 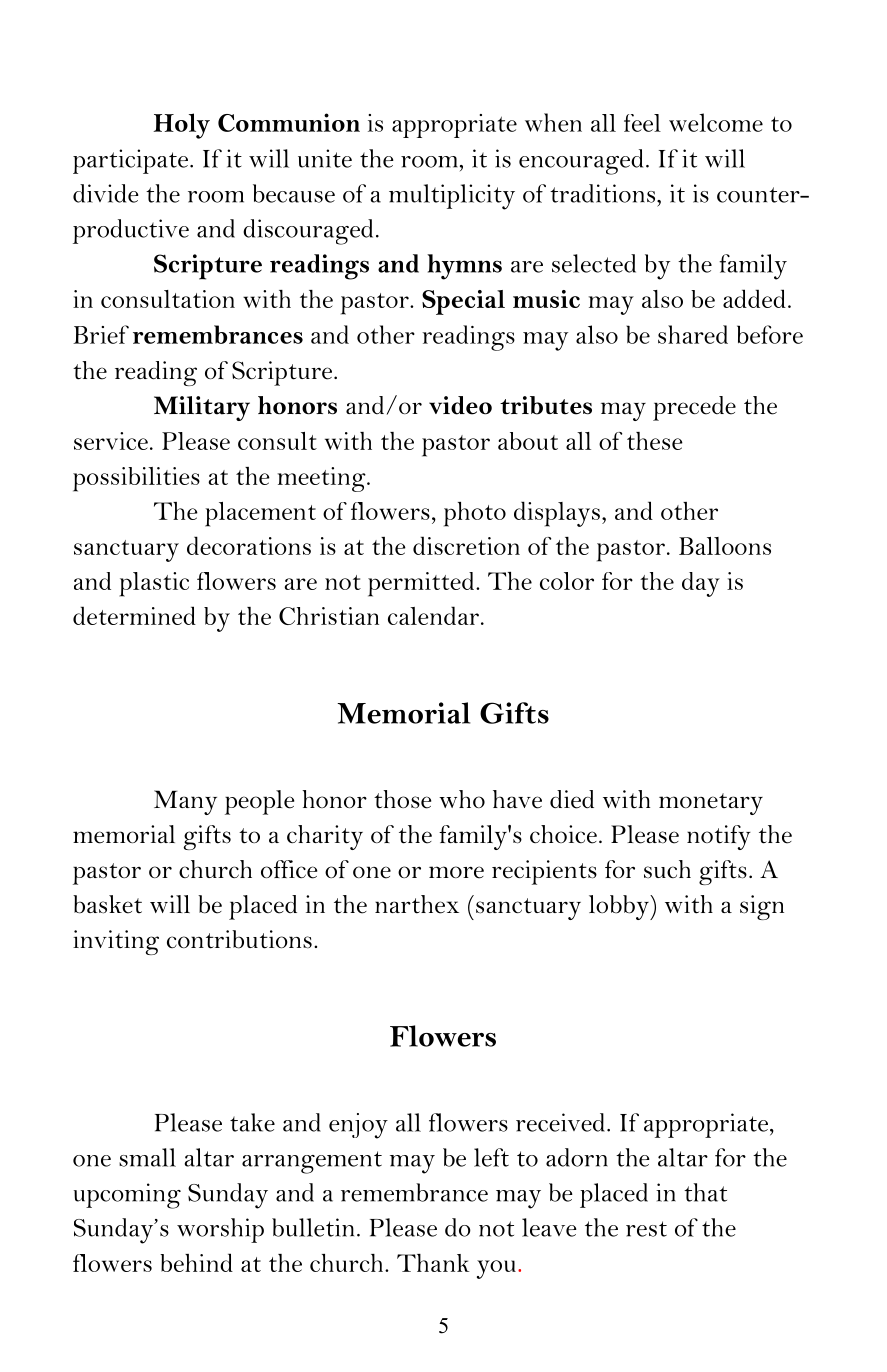 What do you see at coordinates (417, 904) in the document?
I see `narthex` at bounding box center [417, 904].
